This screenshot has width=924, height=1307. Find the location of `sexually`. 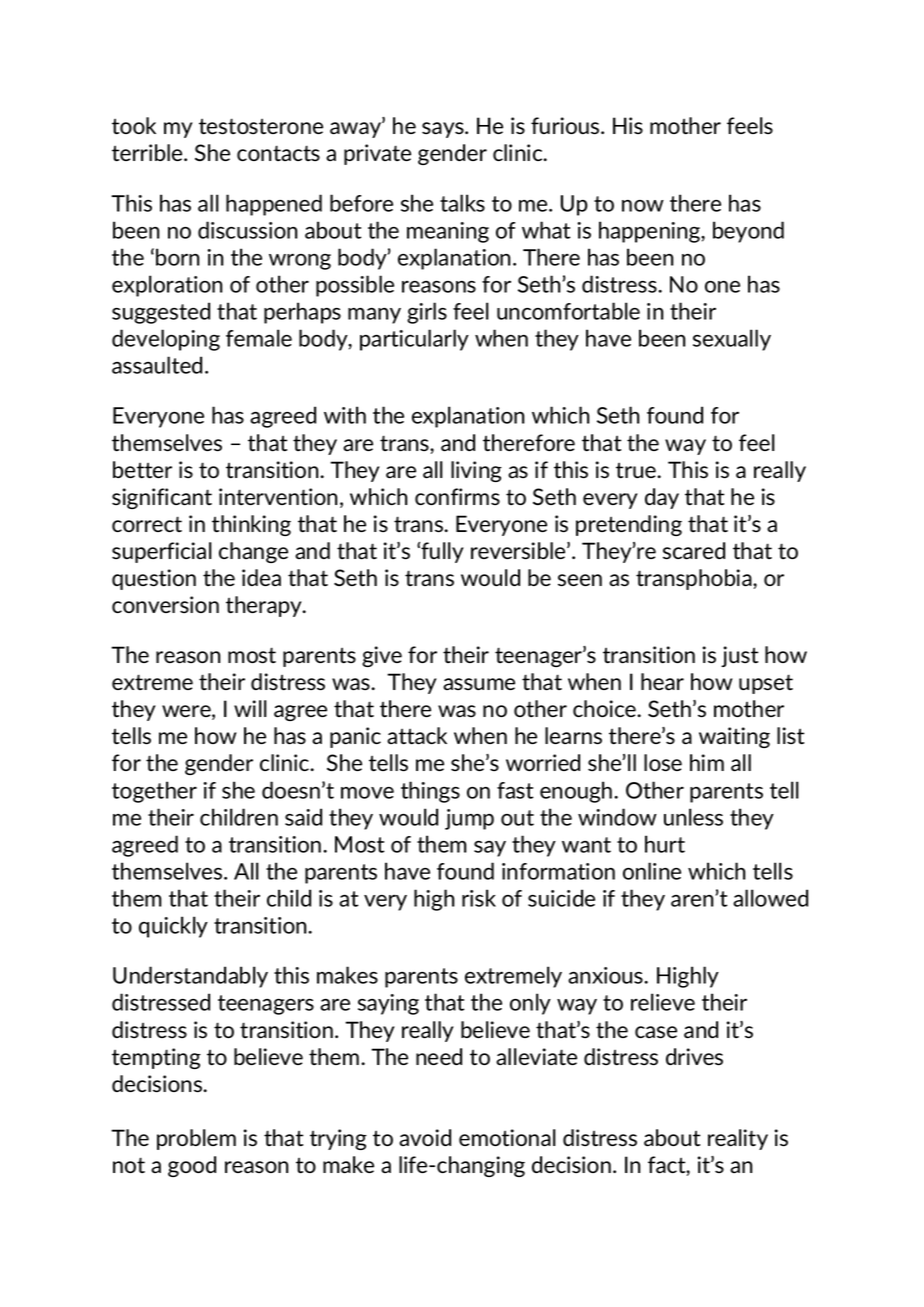

sexually is located at coordinates (732, 340).
